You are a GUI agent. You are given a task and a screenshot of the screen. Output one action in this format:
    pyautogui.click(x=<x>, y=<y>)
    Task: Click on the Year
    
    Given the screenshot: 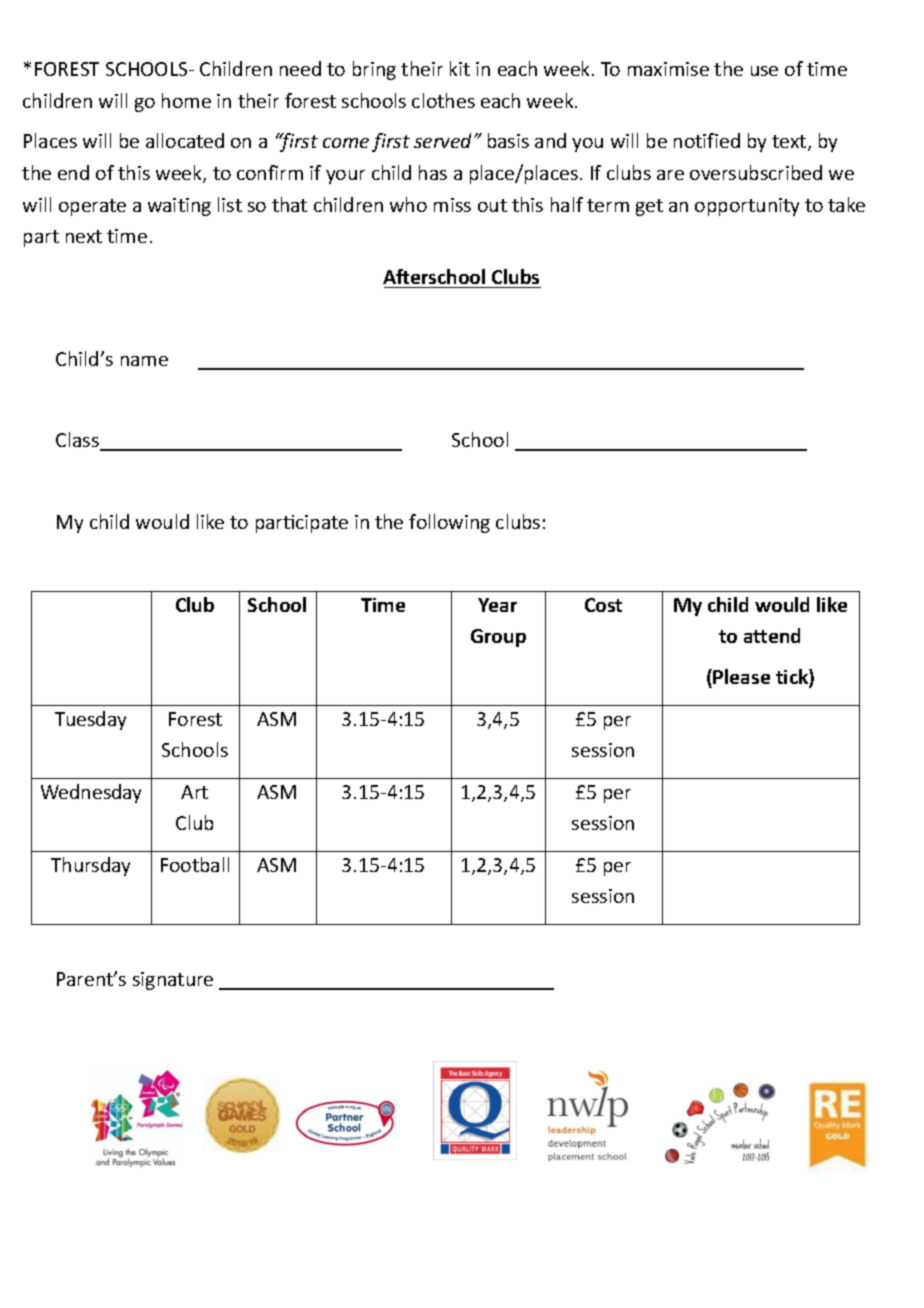 What is the action you would take?
    pyautogui.click(x=497, y=605)
